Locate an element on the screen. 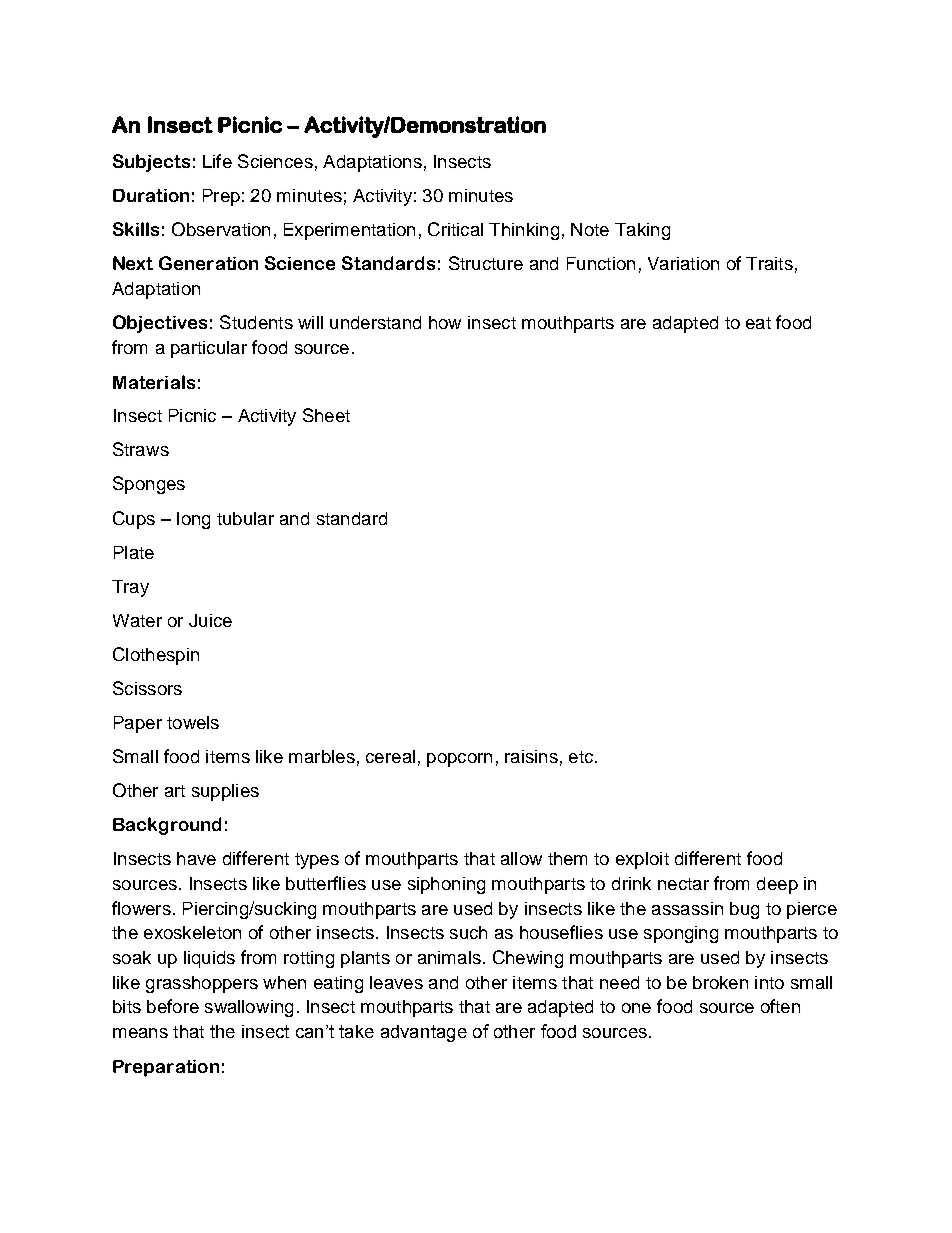 This screenshot has height=1233, width=952. cereal is located at coordinates (390, 756).
